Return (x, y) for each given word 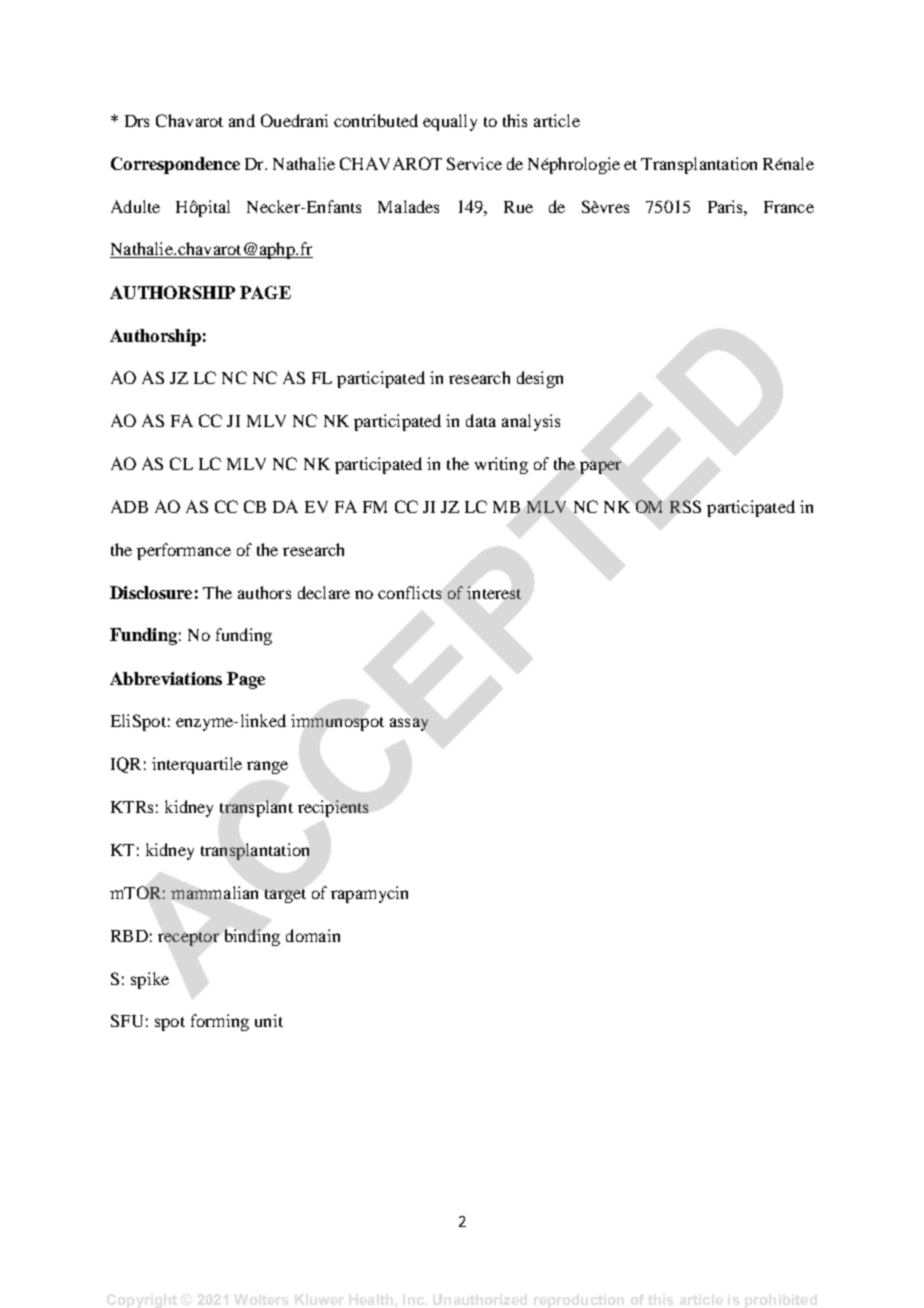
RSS (685, 506)
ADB (129, 506)
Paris (726, 206)
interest (494, 592)
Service (474, 163)
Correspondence (175, 165)
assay (409, 724)
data (481, 420)
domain (313, 935)
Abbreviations (166, 678)
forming (220, 1022)
